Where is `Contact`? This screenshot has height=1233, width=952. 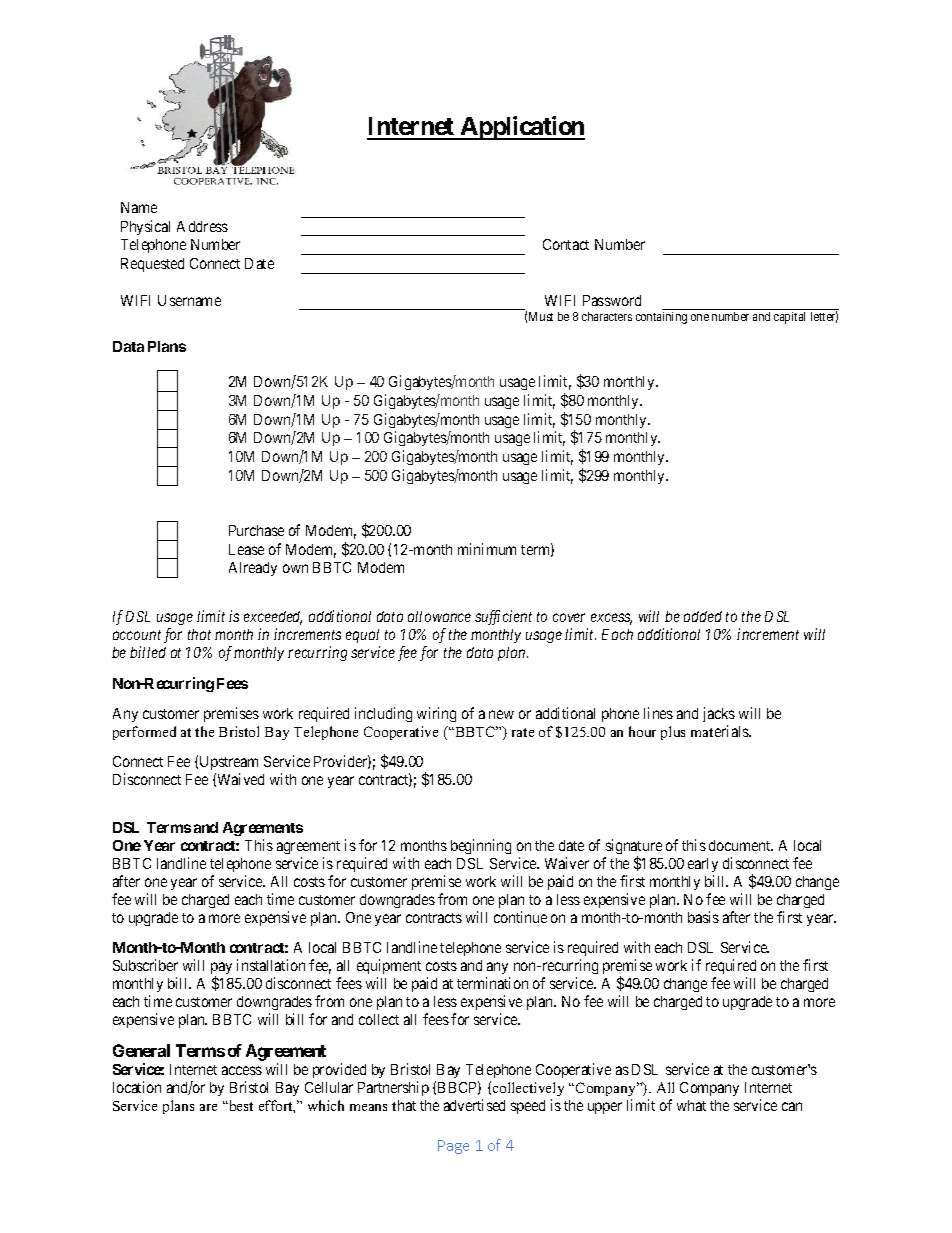 Contact is located at coordinates (566, 244).
